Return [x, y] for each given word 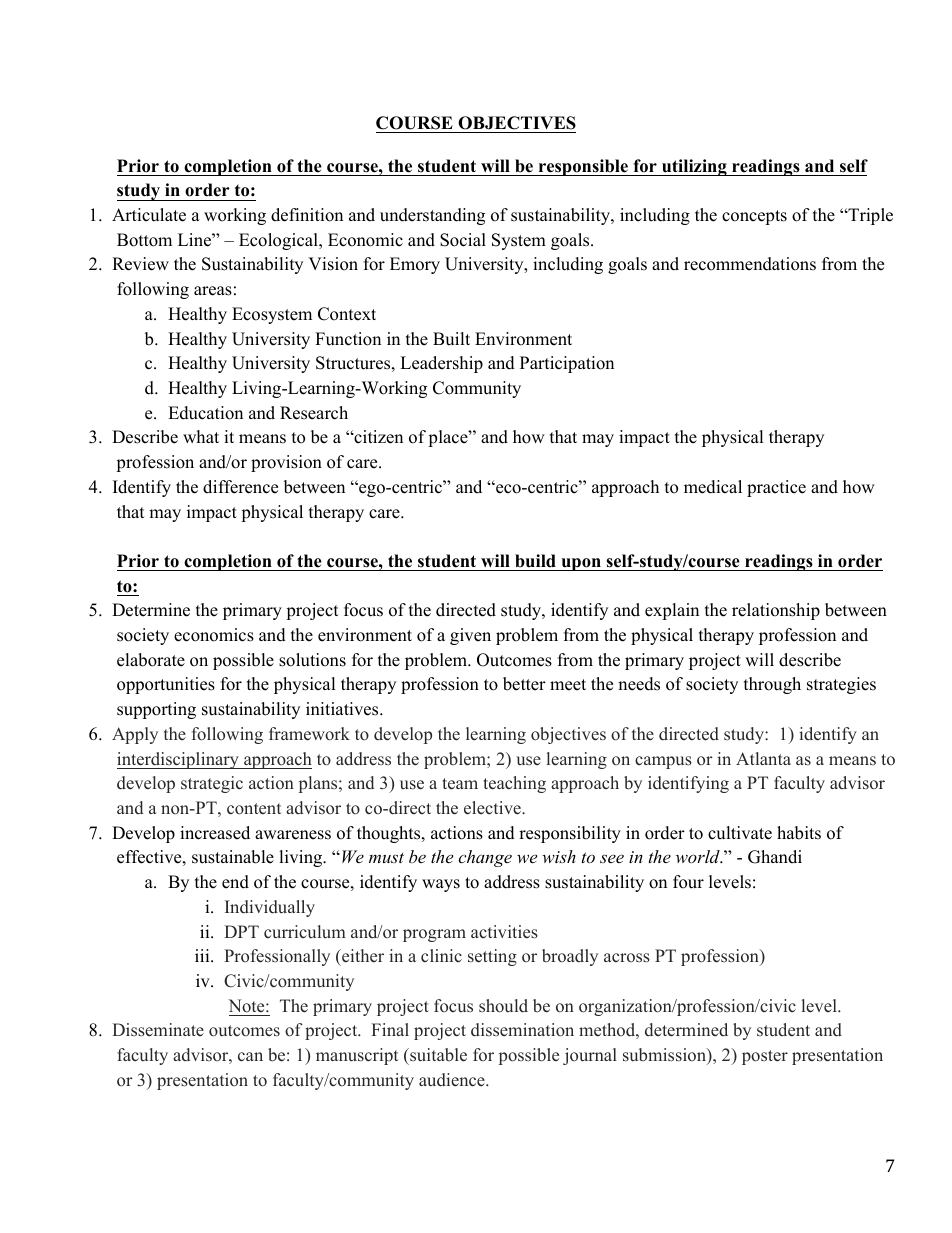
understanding [432, 216]
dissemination [522, 1030]
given [470, 636]
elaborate [151, 660]
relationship [776, 611]
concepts [754, 217]
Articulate [149, 215]
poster [765, 1057]
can [250, 1057]
